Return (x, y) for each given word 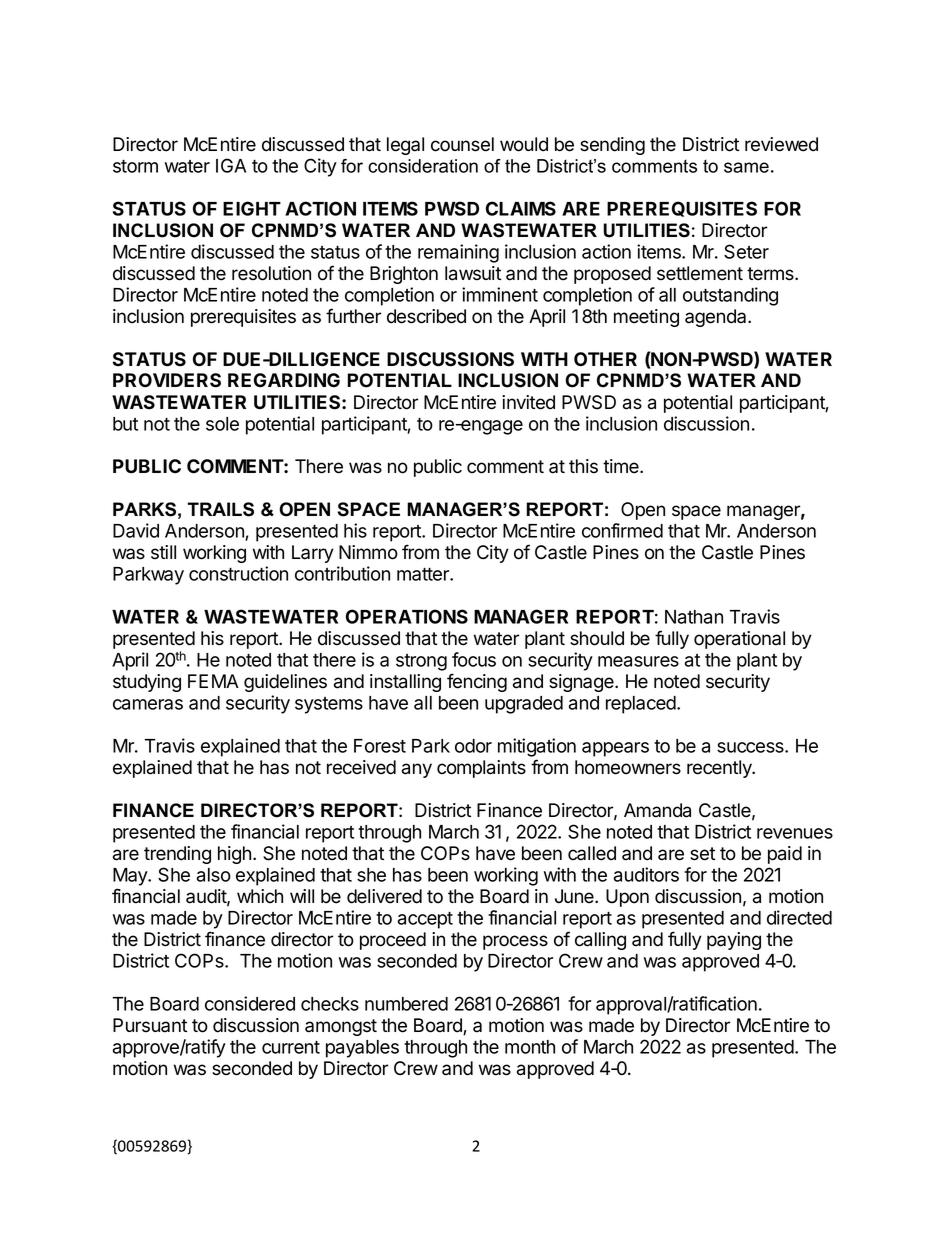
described (426, 316)
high (234, 855)
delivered (384, 896)
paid (785, 855)
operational (739, 640)
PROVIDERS (167, 380)
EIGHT (252, 208)
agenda (717, 318)
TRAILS (221, 509)
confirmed (622, 530)
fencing (477, 682)
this (583, 466)
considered (250, 1003)
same (746, 167)
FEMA (213, 681)
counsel (462, 144)
